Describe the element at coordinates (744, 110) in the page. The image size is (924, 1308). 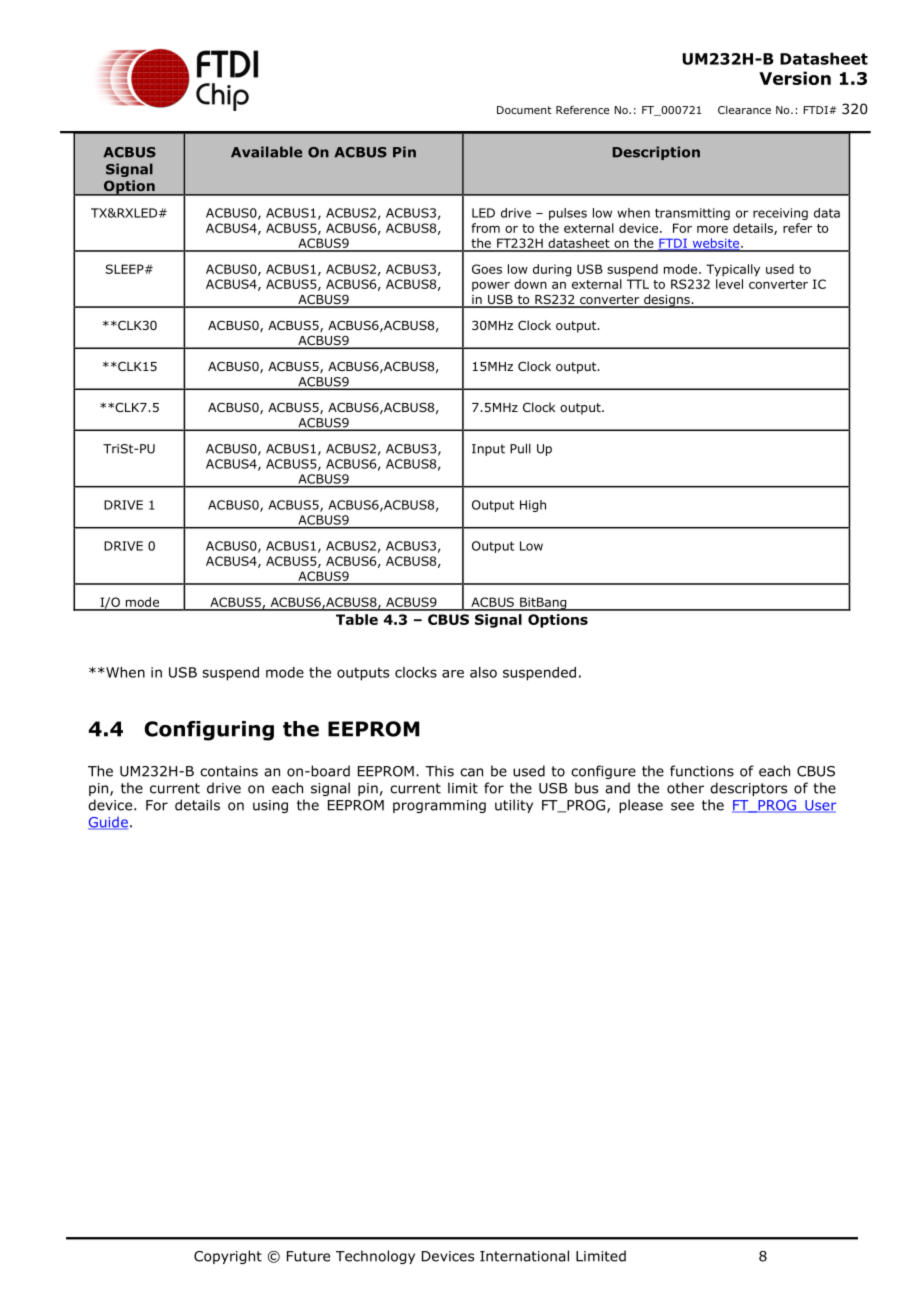
I see `Clearance` at that location.
